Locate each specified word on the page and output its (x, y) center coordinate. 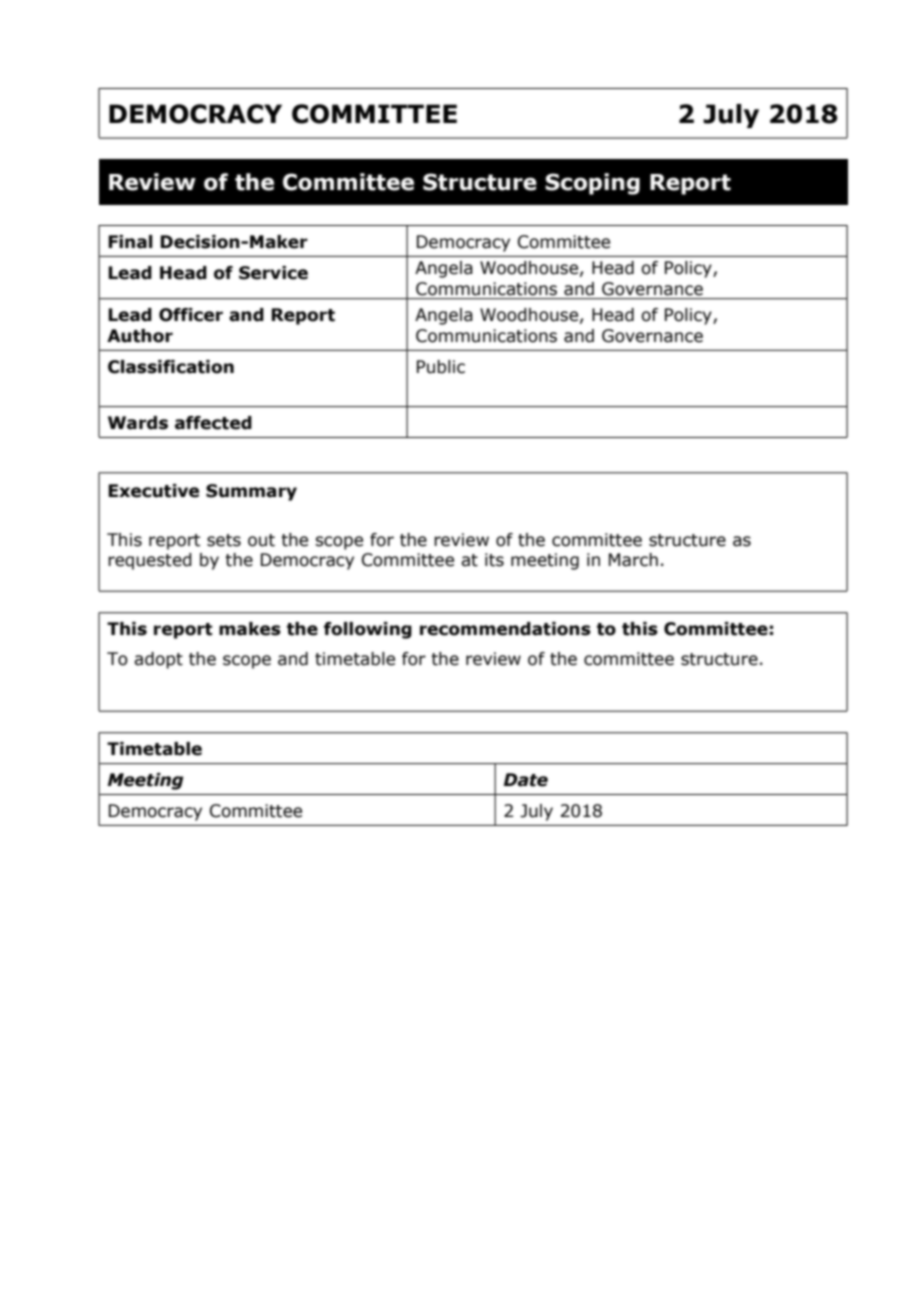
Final (130, 242)
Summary (251, 492)
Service (273, 273)
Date (525, 780)
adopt (158, 660)
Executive (153, 491)
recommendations (505, 629)
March (633, 560)
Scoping (592, 184)
